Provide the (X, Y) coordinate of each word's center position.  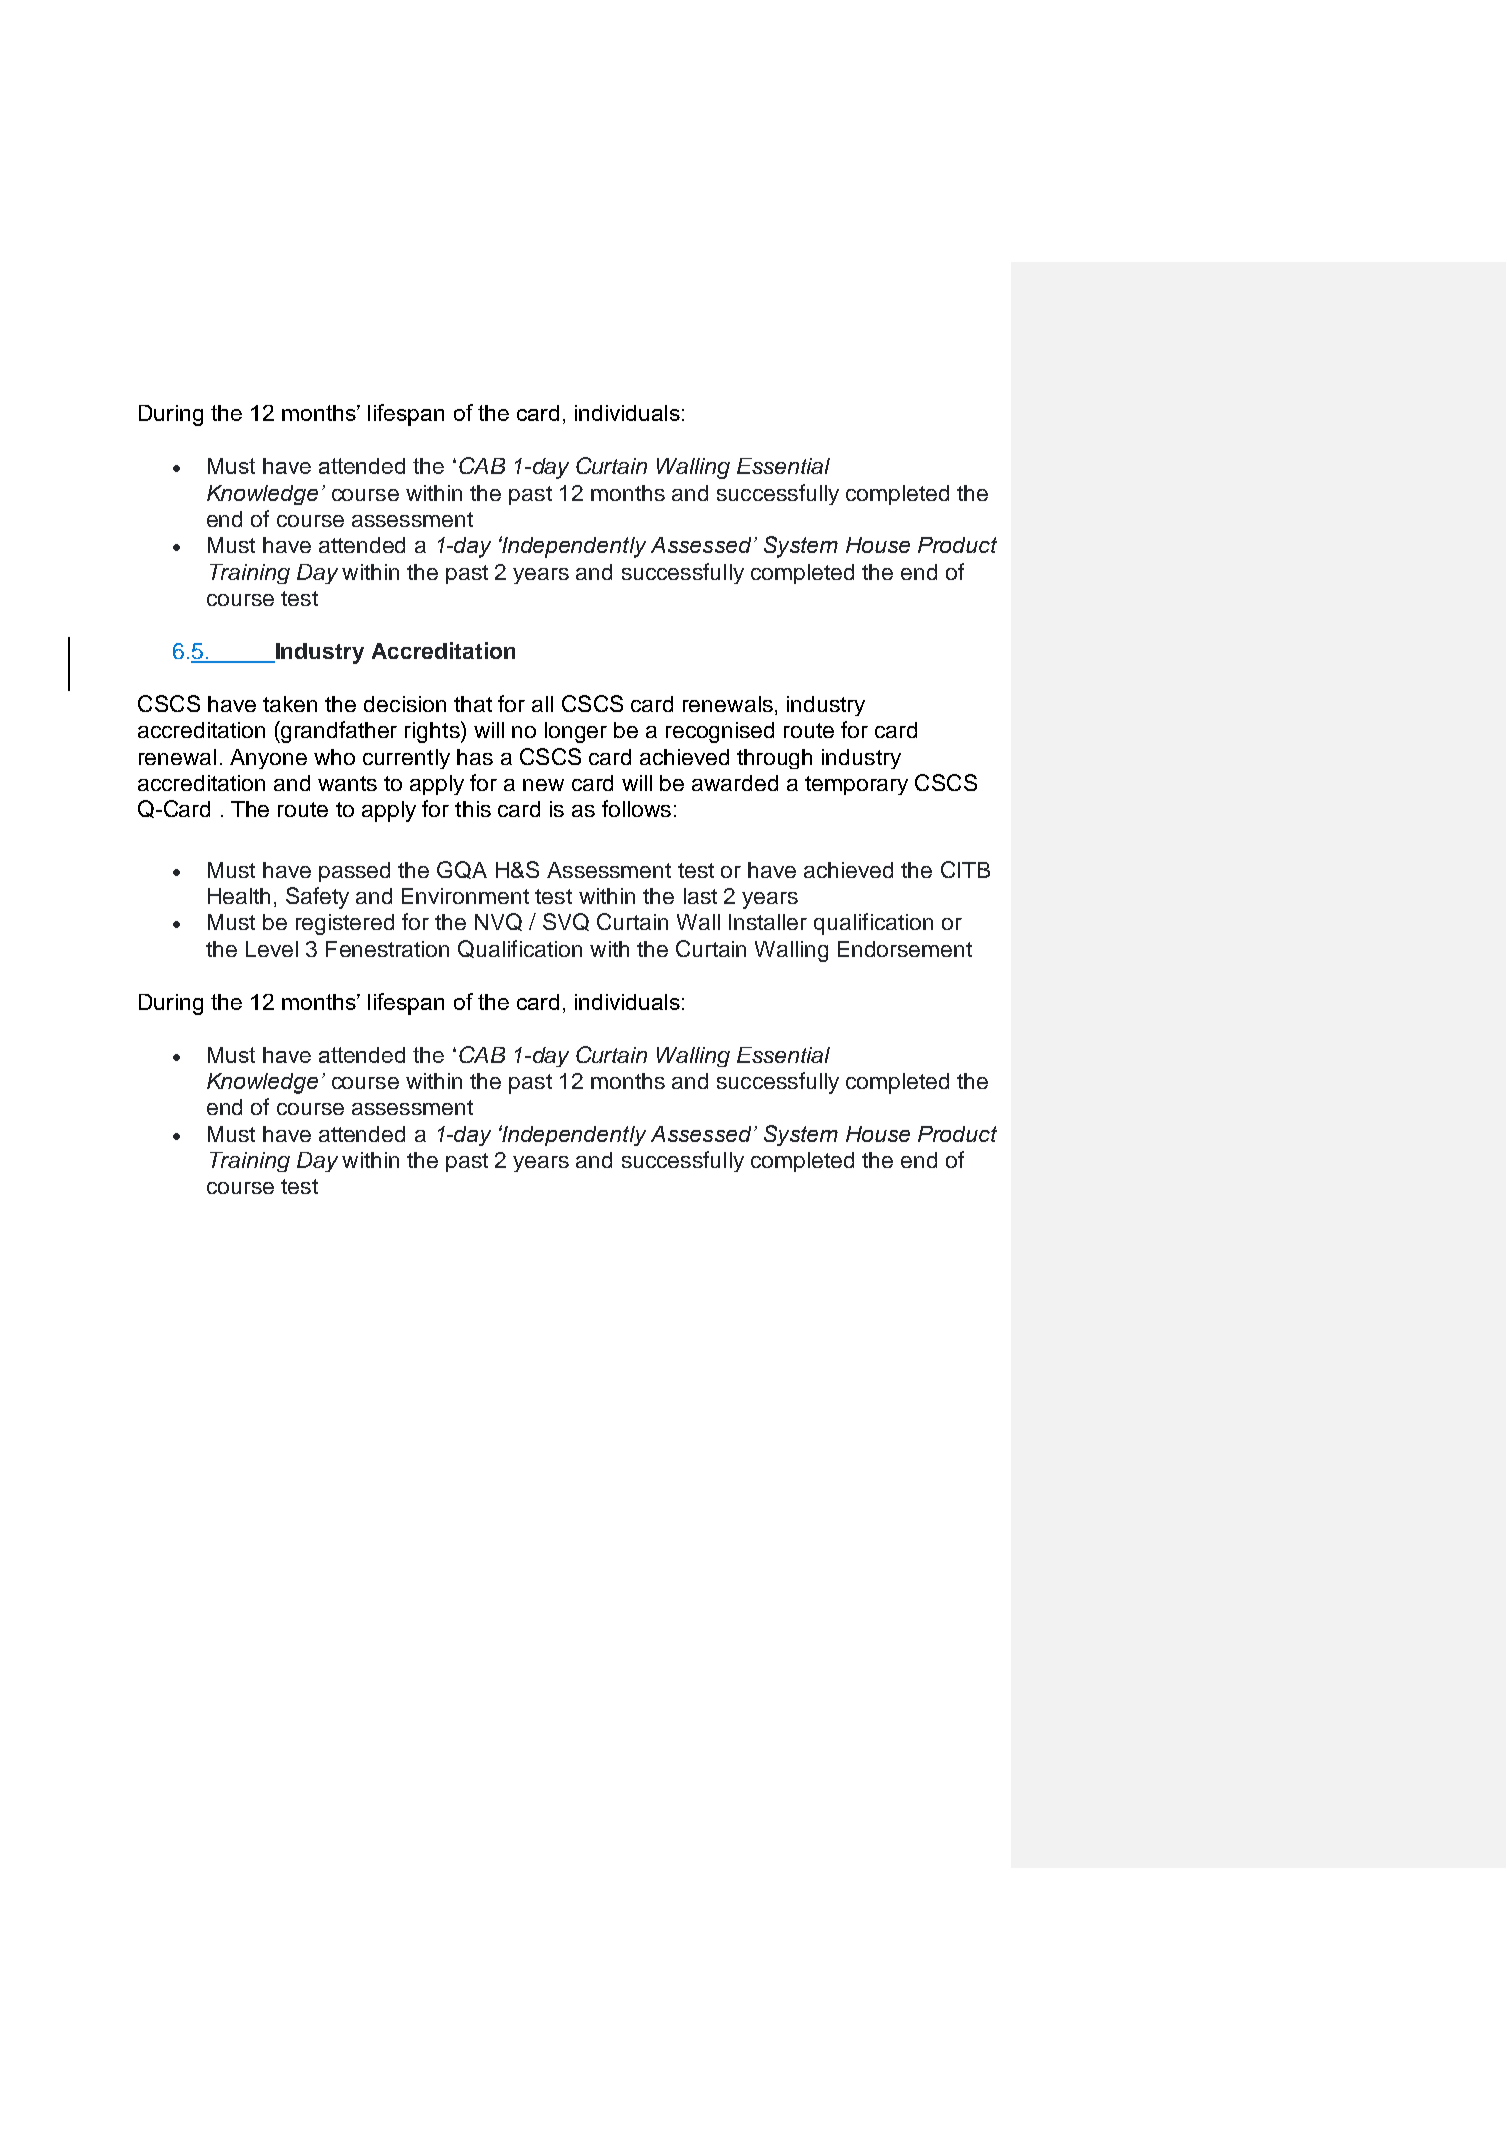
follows (636, 808)
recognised (720, 732)
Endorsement (905, 949)
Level (272, 949)
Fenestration (387, 949)
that (473, 704)
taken (290, 704)
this (473, 809)
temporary (856, 785)
